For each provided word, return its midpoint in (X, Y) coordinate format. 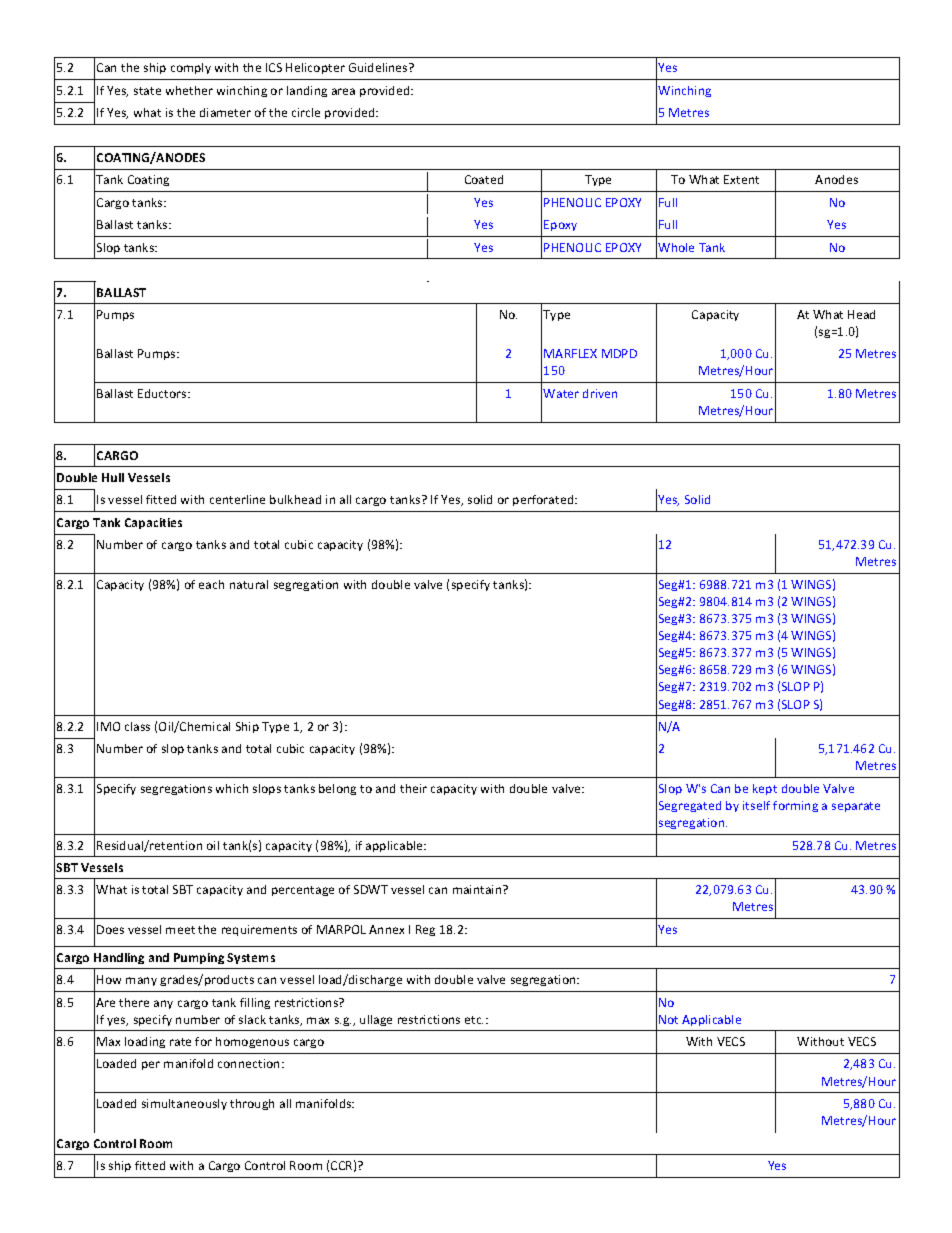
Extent (741, 179)
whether (189, 90)
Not (668, 1019)
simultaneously (184, 1104)
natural (249, 584)
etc (474, 1020)
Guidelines (379, 67)
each (211, 584)
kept (765, 789)
